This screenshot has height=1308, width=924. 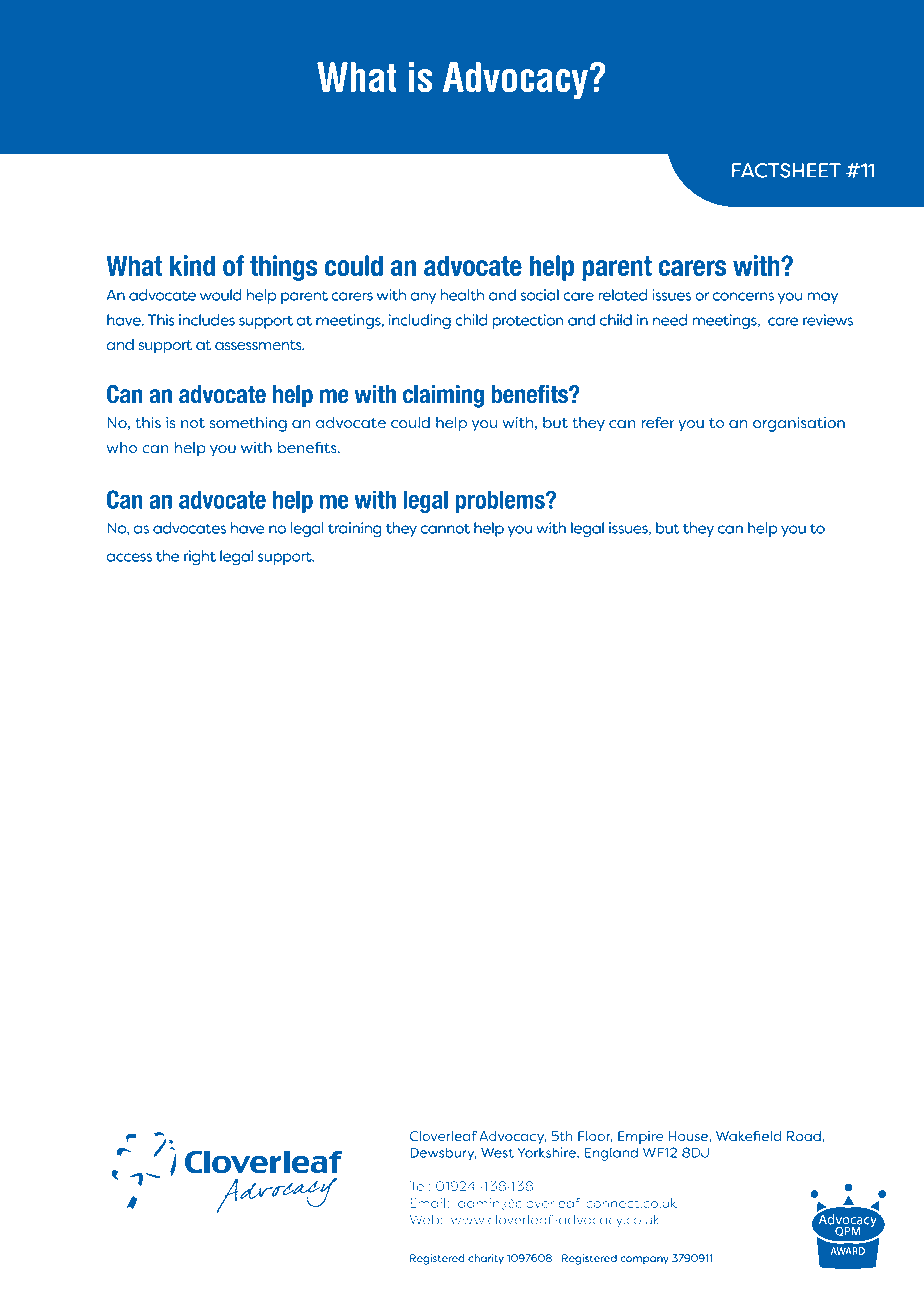 I want to click on would, so click(x=221, y=295).
